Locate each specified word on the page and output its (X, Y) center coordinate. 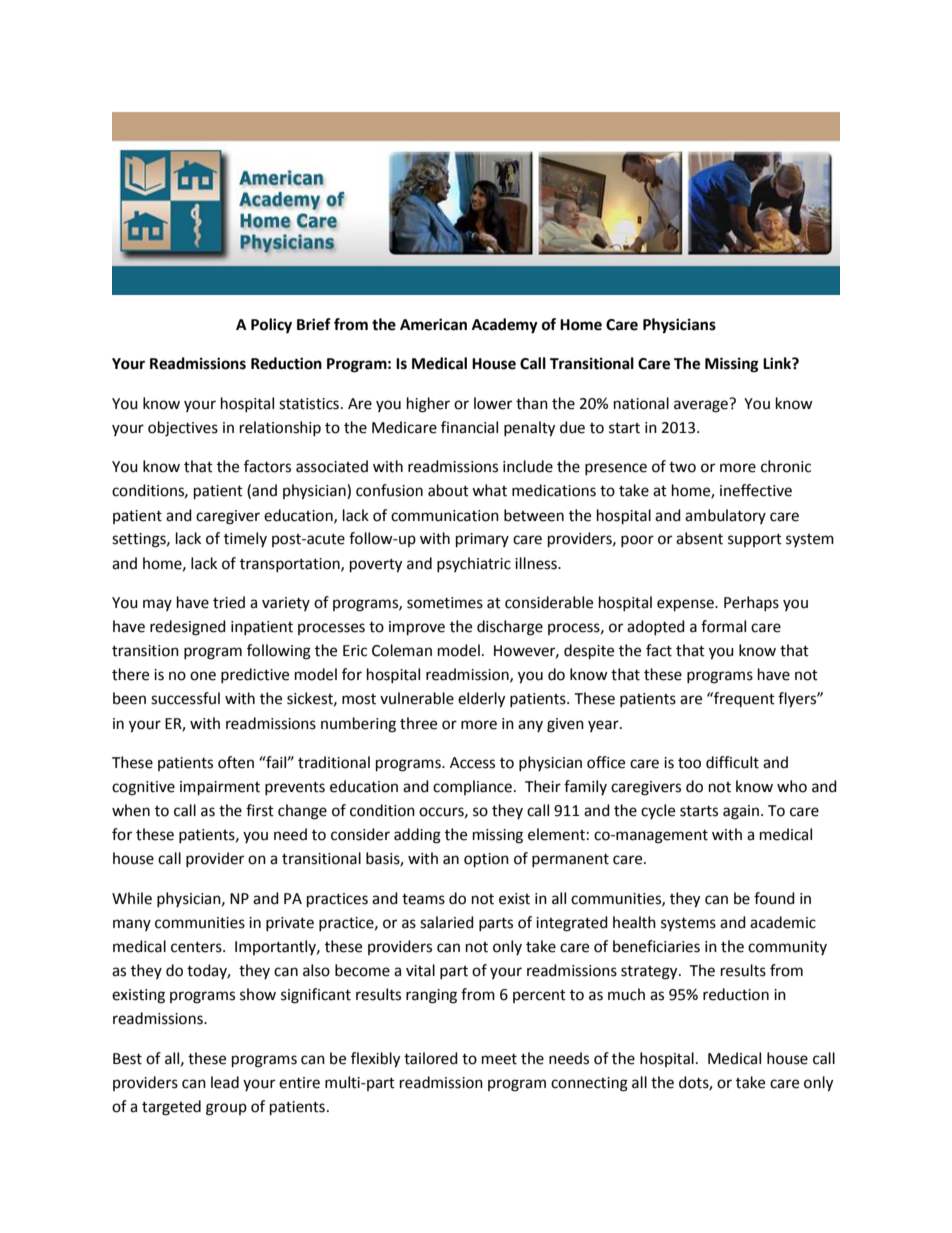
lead (225, 1082)
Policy (271, 326)
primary (482, 540)
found (774, 898)
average (702, 405)
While (132, 898)
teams (423, 899)
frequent (743, 699)
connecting (589, 1084)
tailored (431, 1058)
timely (245, 539)
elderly (481, 700)
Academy (505, 326)
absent (699, 538)
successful (185, 698)
